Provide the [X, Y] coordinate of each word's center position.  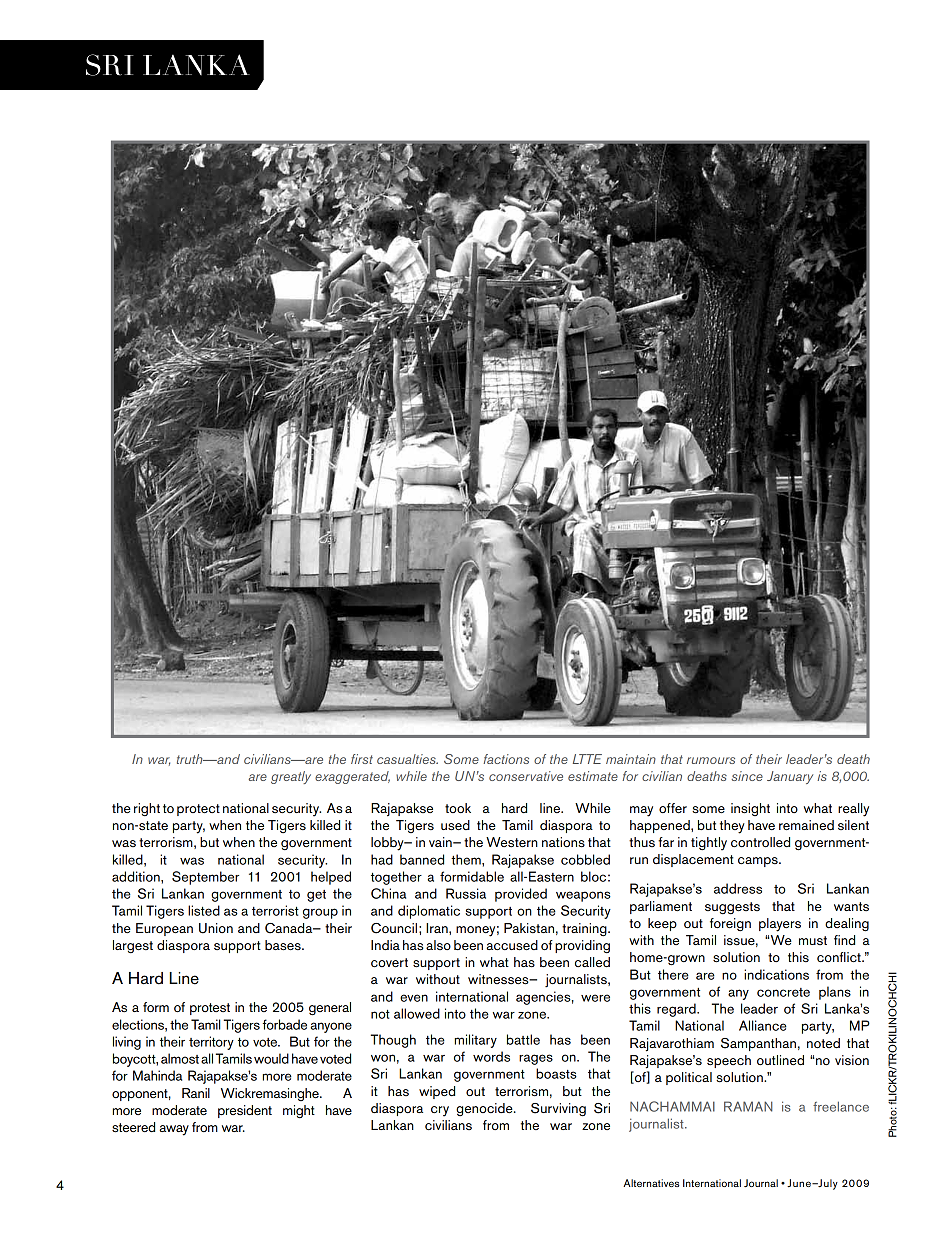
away [174, 1130]
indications [776, 974]
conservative [526, 776]
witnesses [499, 979]
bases [284, 945]
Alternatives [651, 1183]
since [747, 776]
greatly [291, 777]
